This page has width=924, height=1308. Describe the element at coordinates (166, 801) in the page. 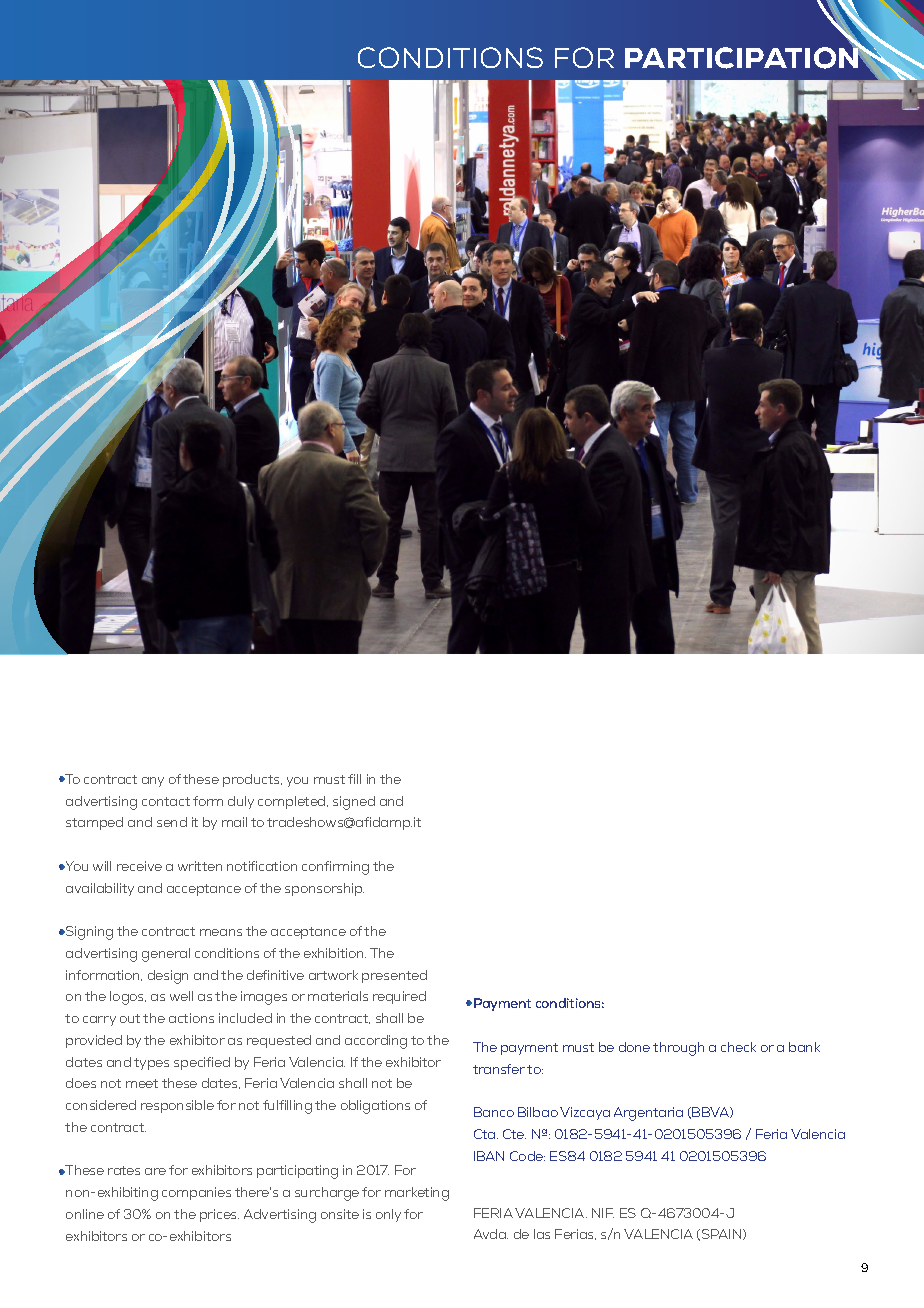

I see `contact` at that location.
